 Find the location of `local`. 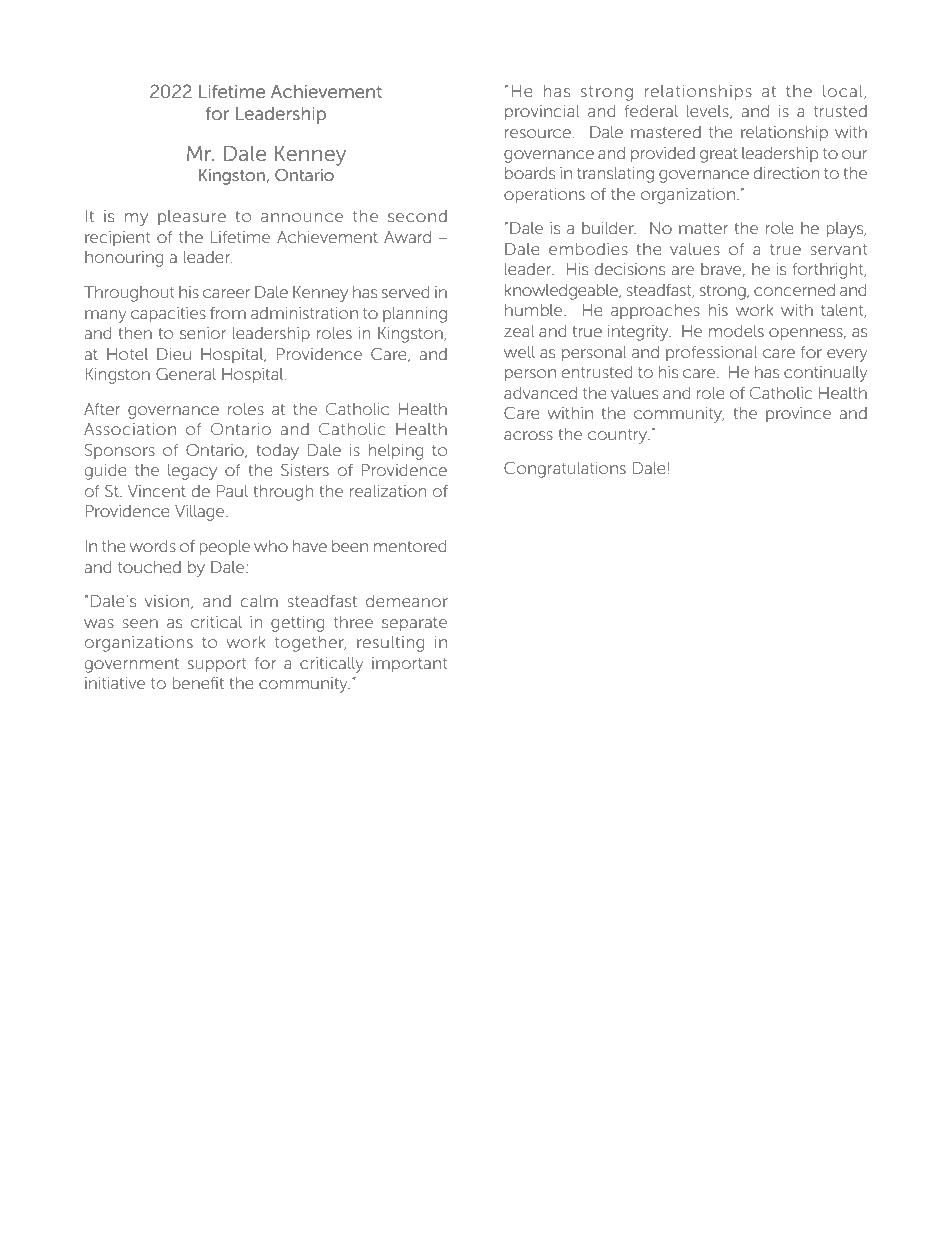

local is located at coordinates (844, 92).
